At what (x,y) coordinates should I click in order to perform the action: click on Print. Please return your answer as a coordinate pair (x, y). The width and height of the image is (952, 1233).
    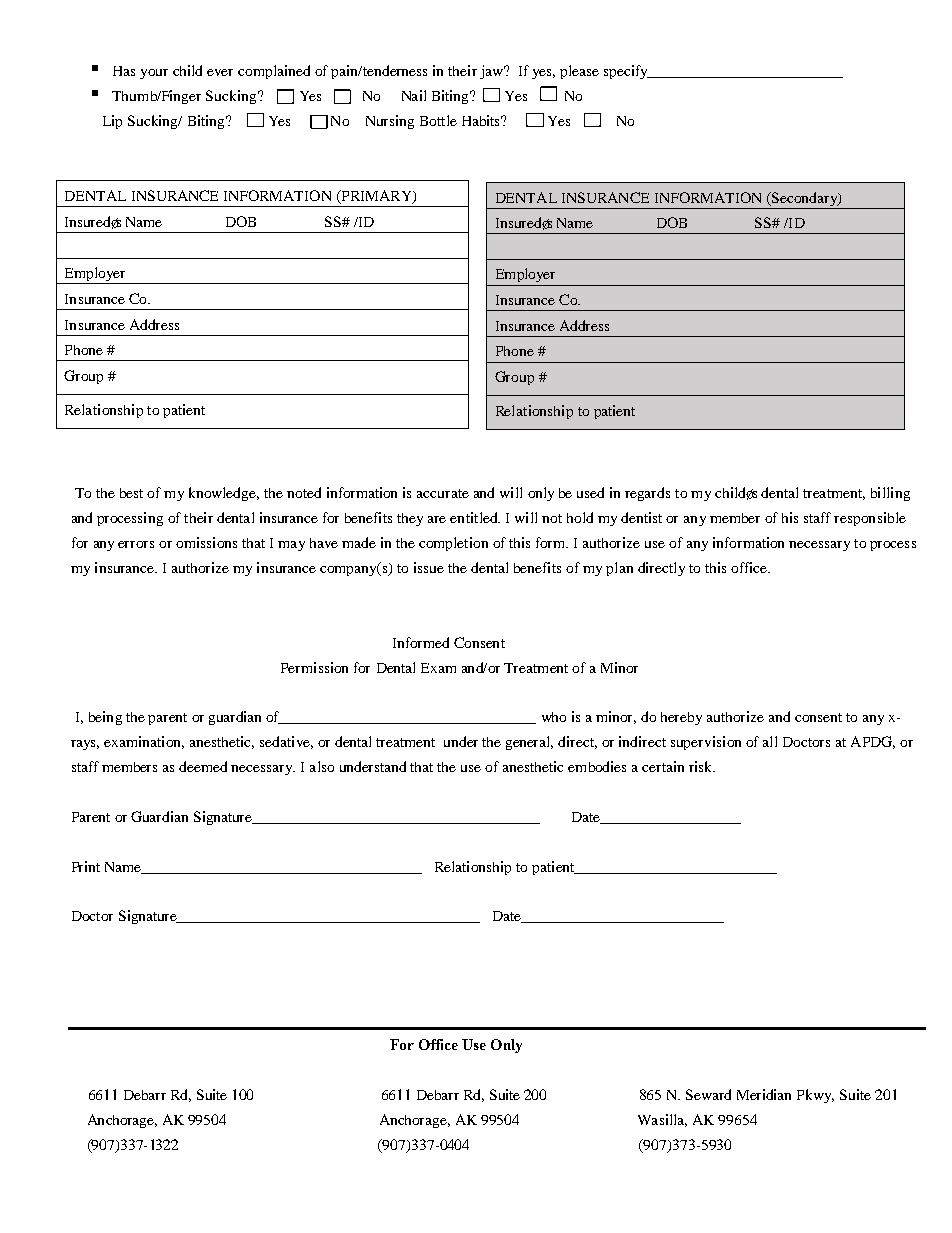
    Looking at the image, I should click on (86, 866).
